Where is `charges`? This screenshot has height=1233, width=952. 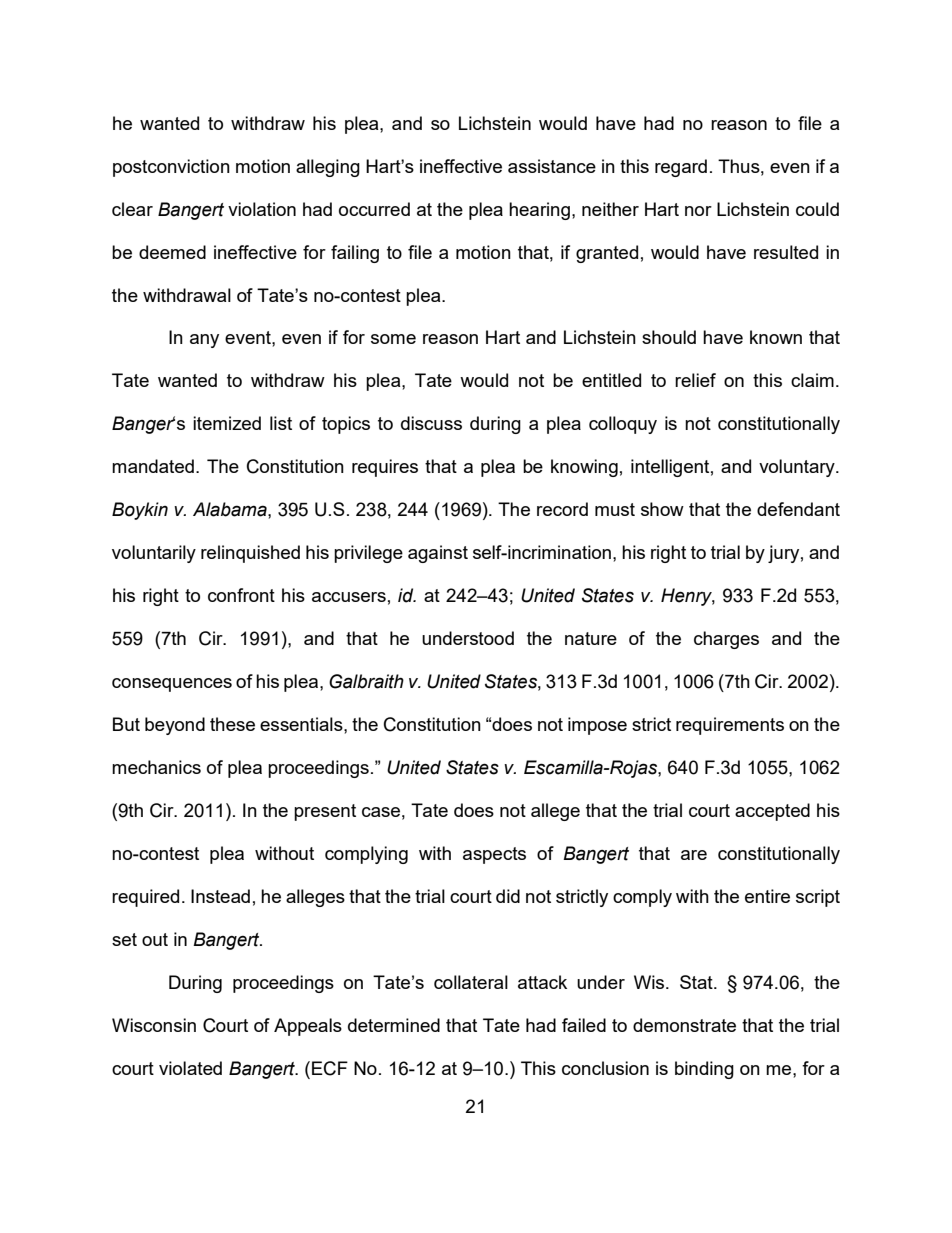 charges is located at coordinates (726, 640).
